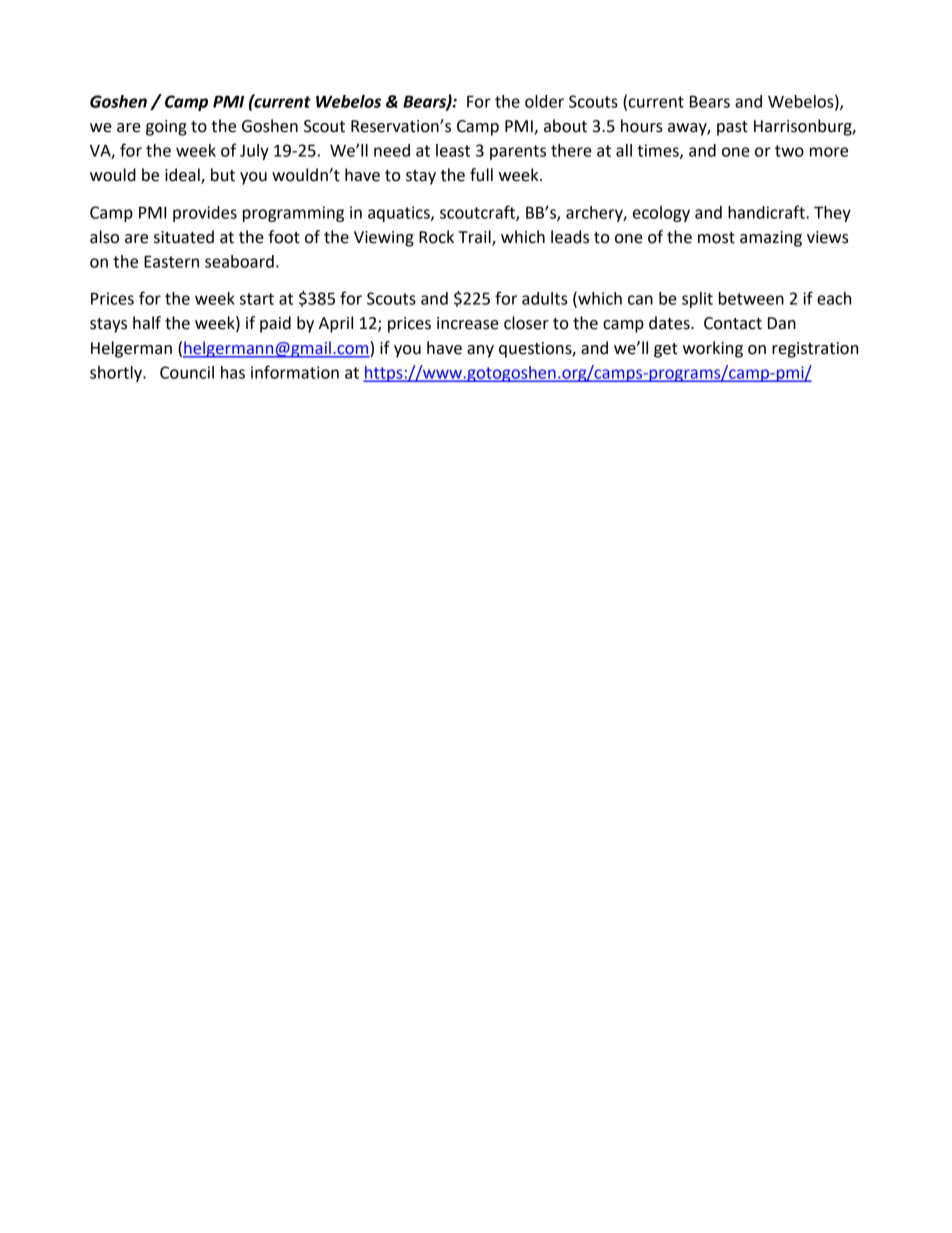  What do you see at coordinates (771, 239) in the screenshot?
I see `amazing` at bounding box center [771, 239].
